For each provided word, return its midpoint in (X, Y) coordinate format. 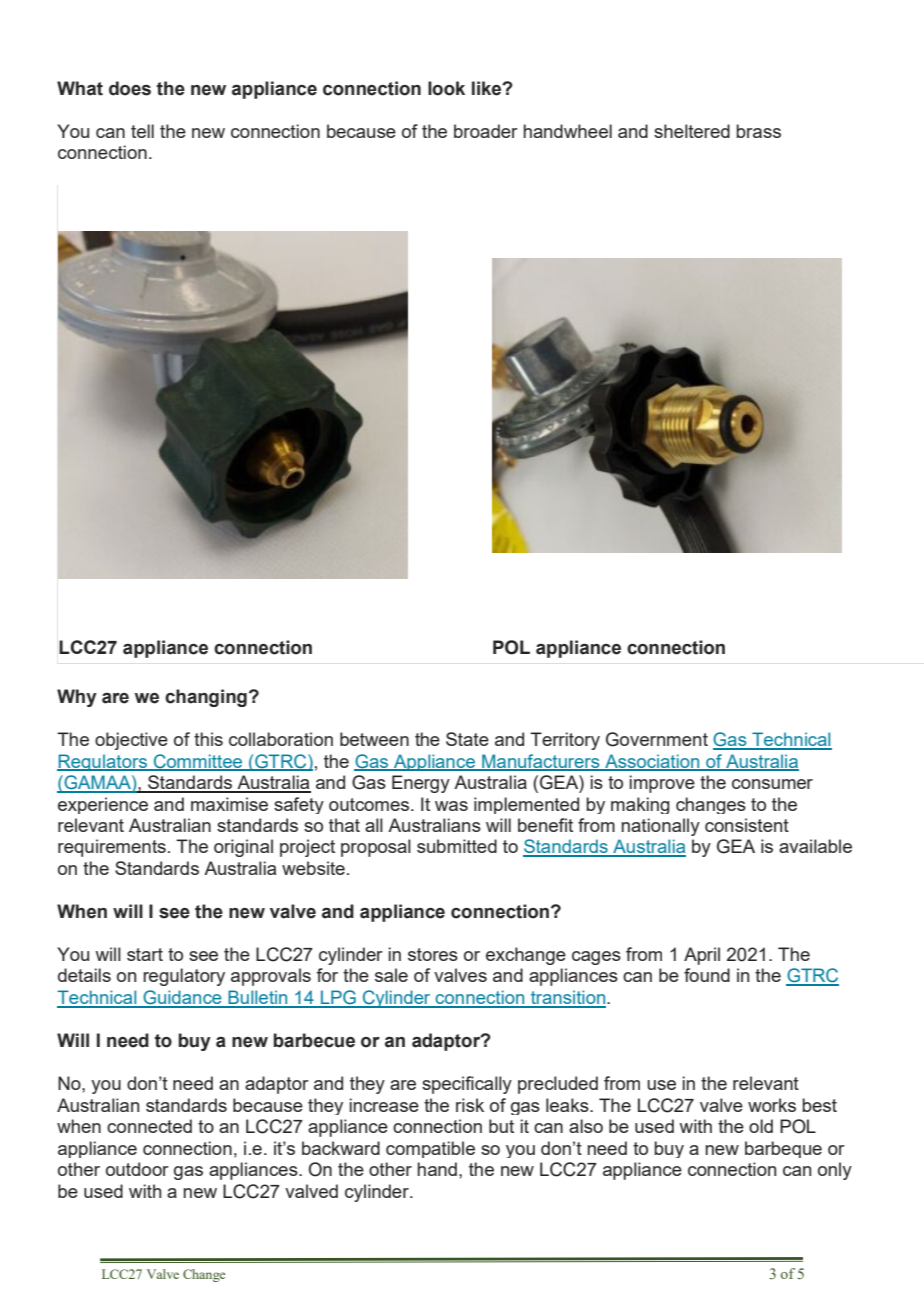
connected (149, 1126)
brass (758, 131)
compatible (430, 1149)
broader (486, 131)
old (761, 1126)
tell (142, 131)
